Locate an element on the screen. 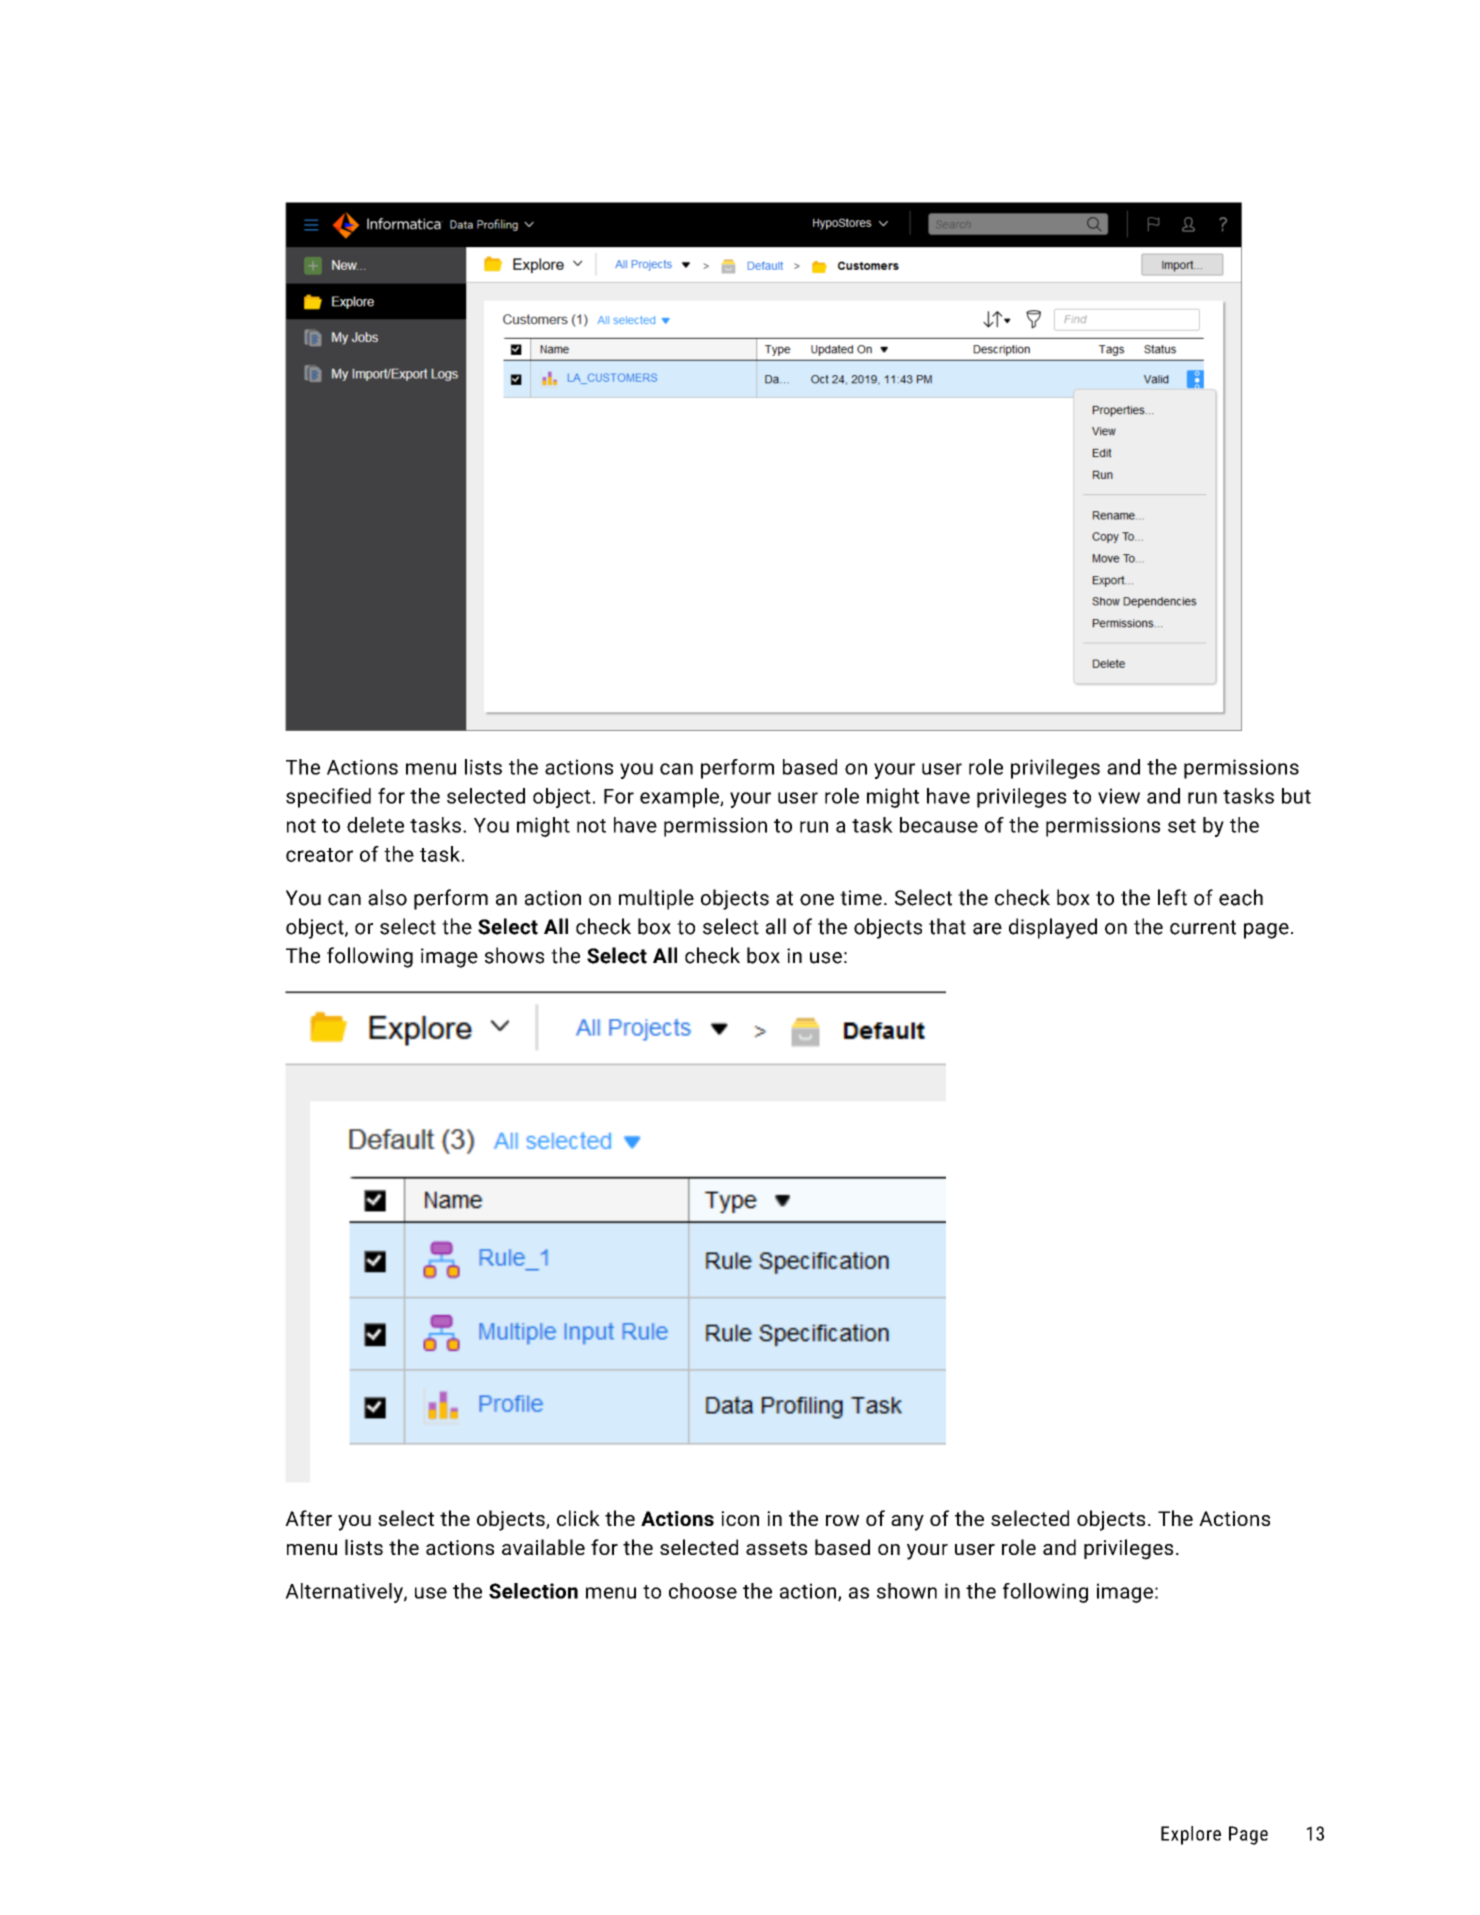  example is located at coordinates (680, 798).
